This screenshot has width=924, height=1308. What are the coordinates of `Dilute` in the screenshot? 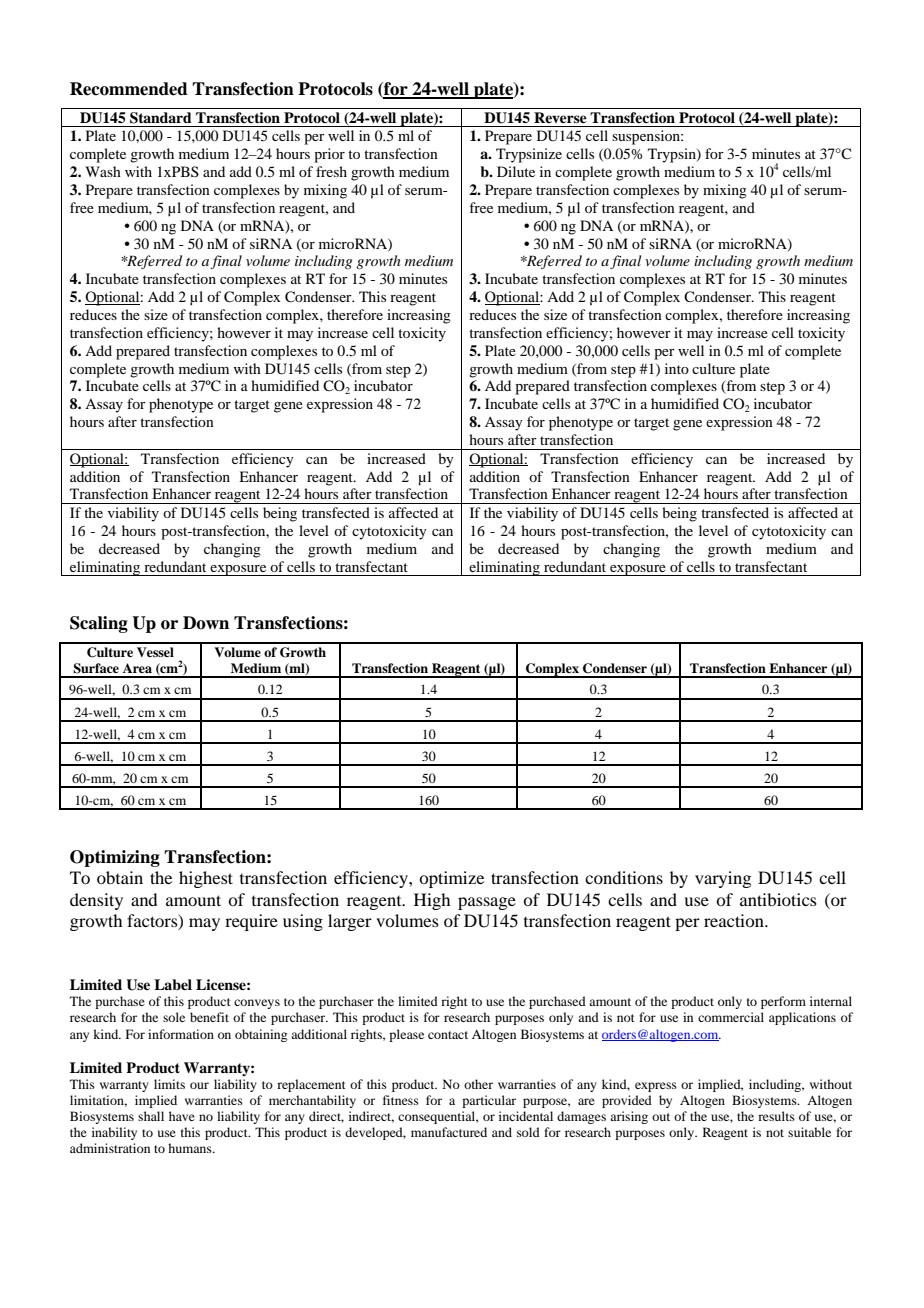 It's located at (516, 171).
